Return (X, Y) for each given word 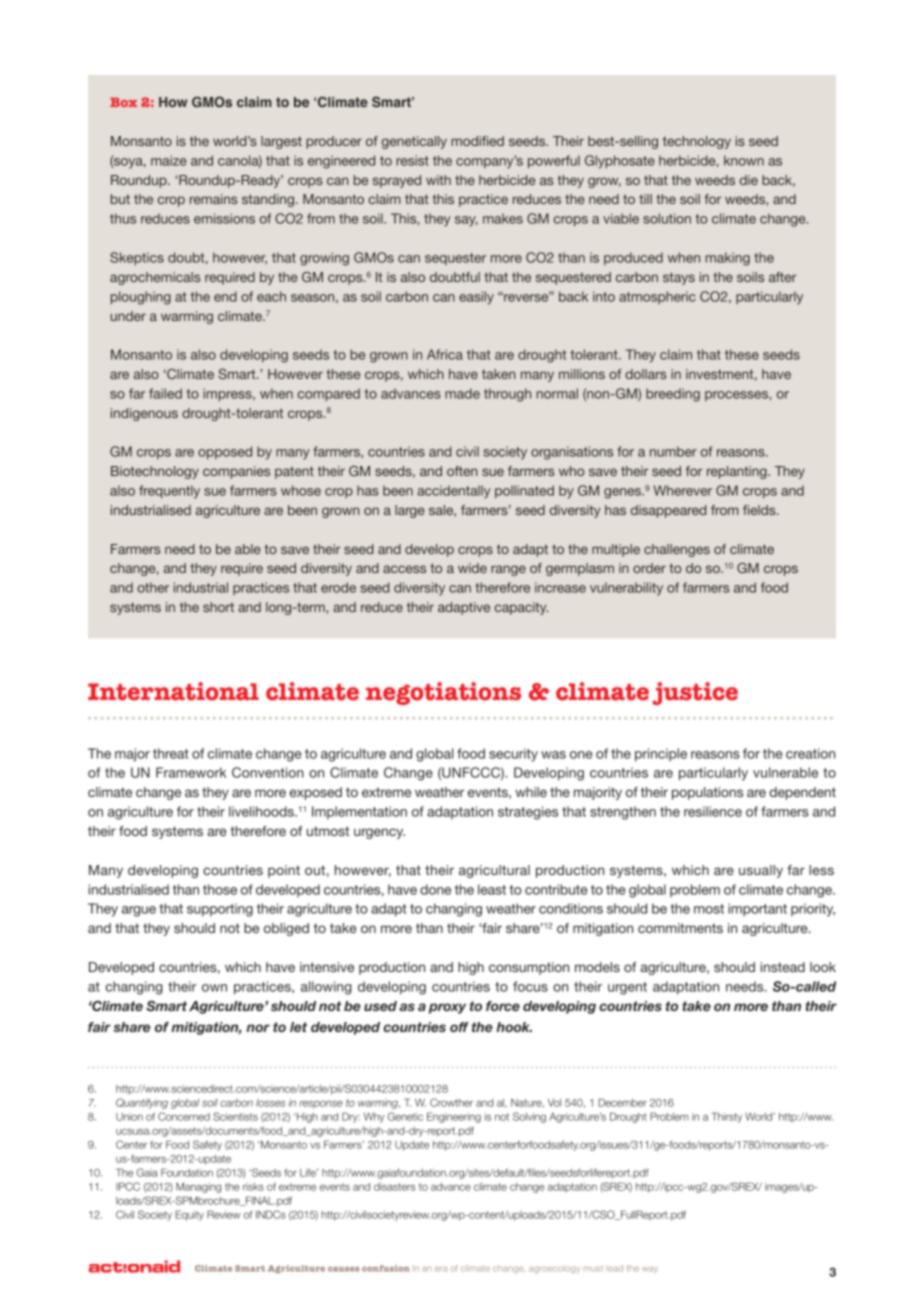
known (744, 160)
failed (165, 393)
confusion (386, 1268)
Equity (189, 1215)
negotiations (443, 693)
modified (477, 141)
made (462, 393)
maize (169, 160)
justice (695, 693)
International (173, 691)
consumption (529, 968)
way (650, 1269)
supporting (220, 910)
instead (783, 967)
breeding (673, 395)
